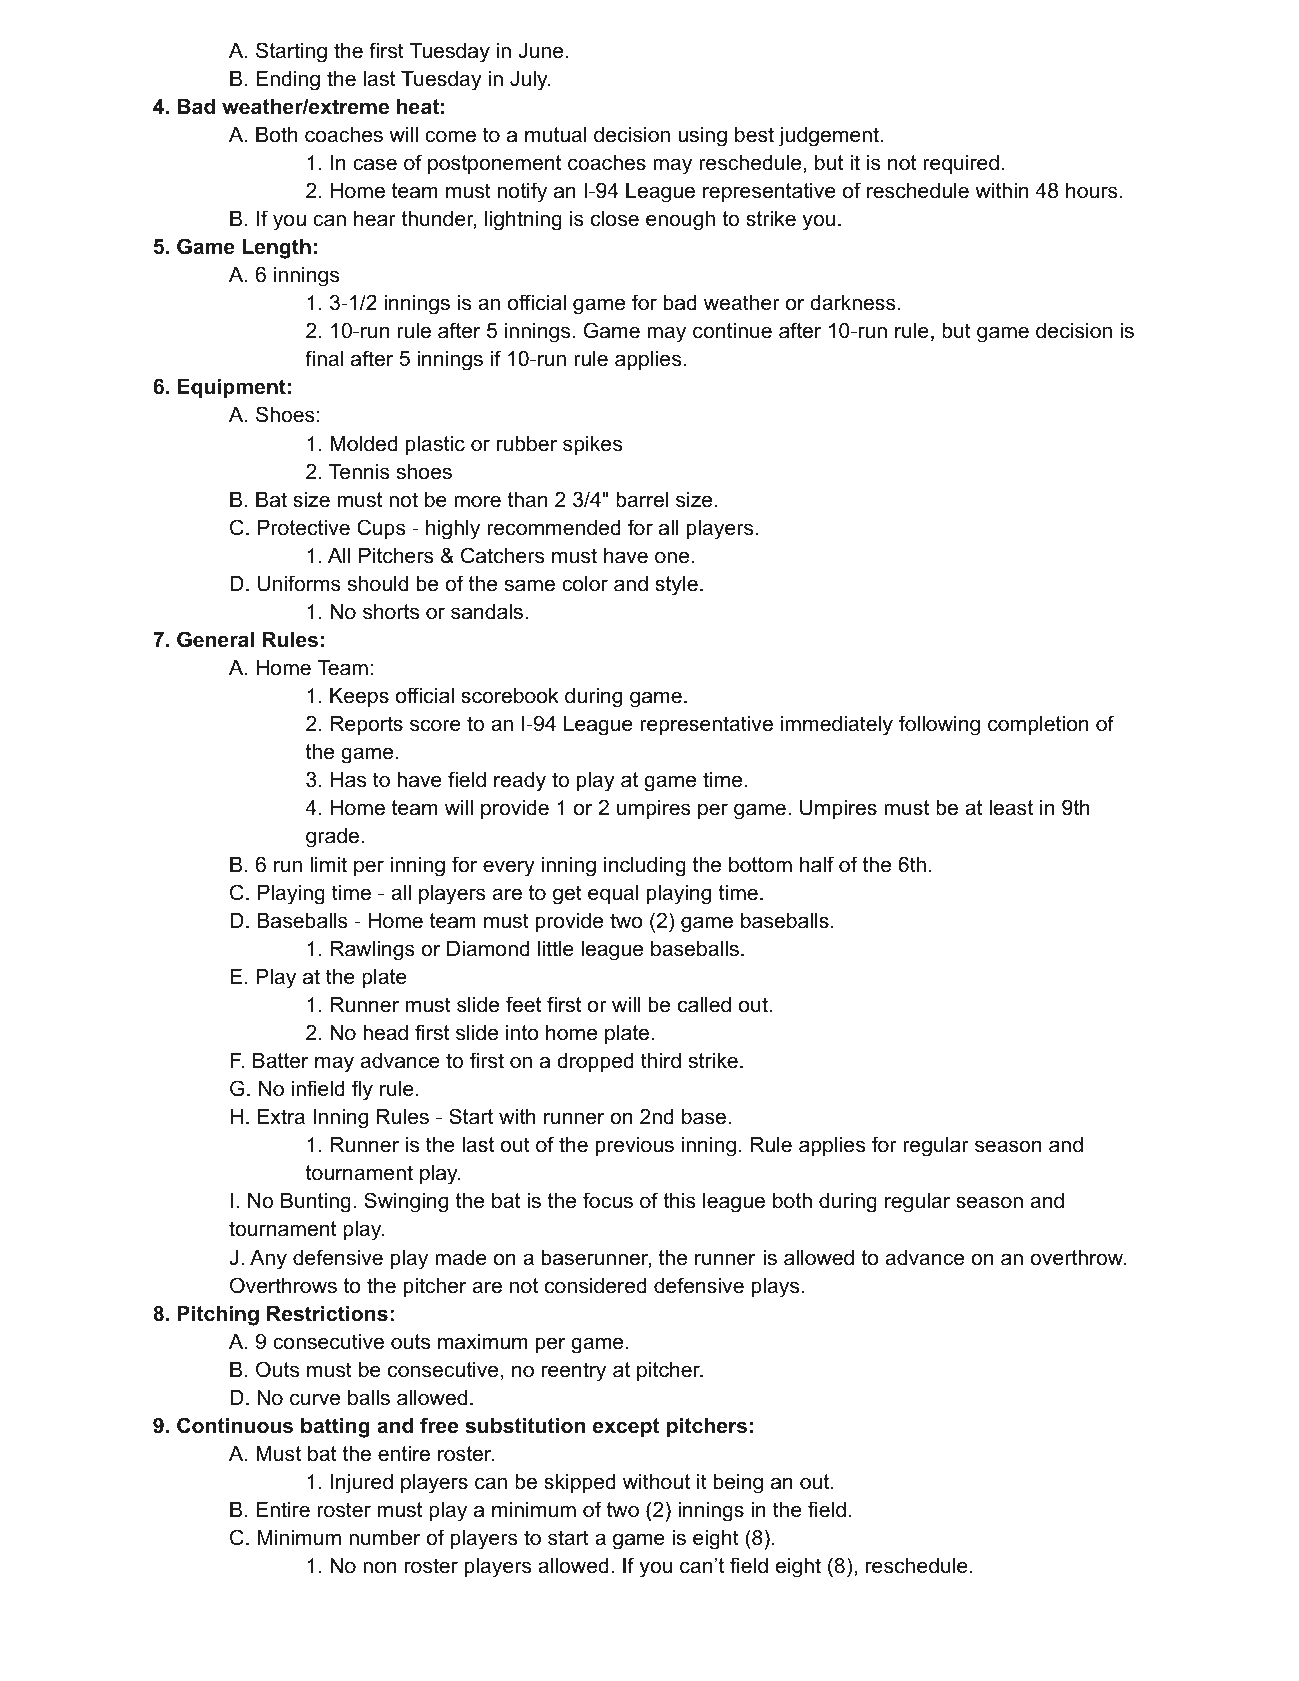  What do you see at coordinates (362, 1484) in the document?
I see `Injured` at bounding box center [362, 1484].
